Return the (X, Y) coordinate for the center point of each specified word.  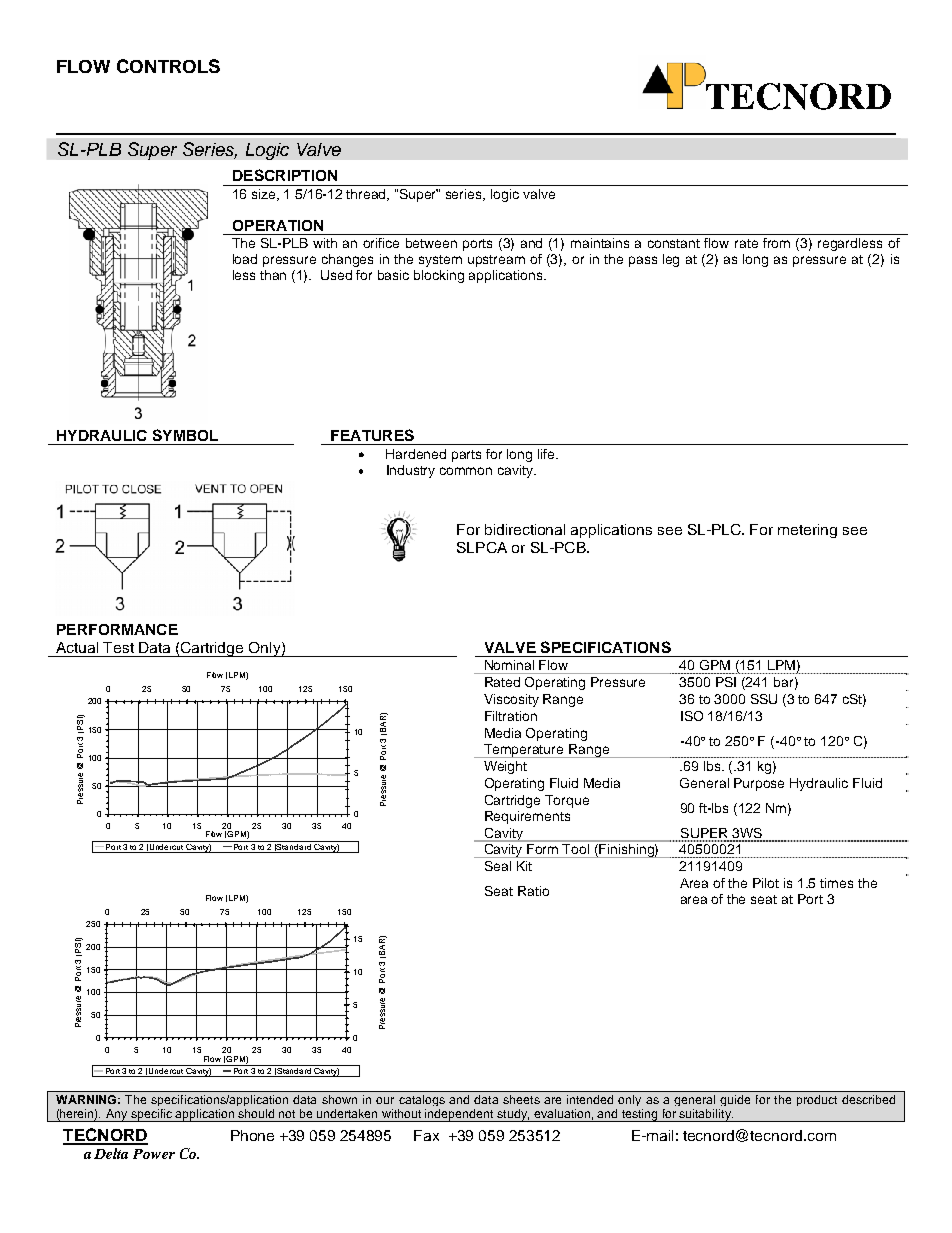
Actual (77, 647)
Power (154, 1154)
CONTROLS (168, 66)
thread (367, 195)
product (817, 1100)
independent (460, 1115)
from (776, 243)
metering (807, 531)
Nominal (509, 665)
